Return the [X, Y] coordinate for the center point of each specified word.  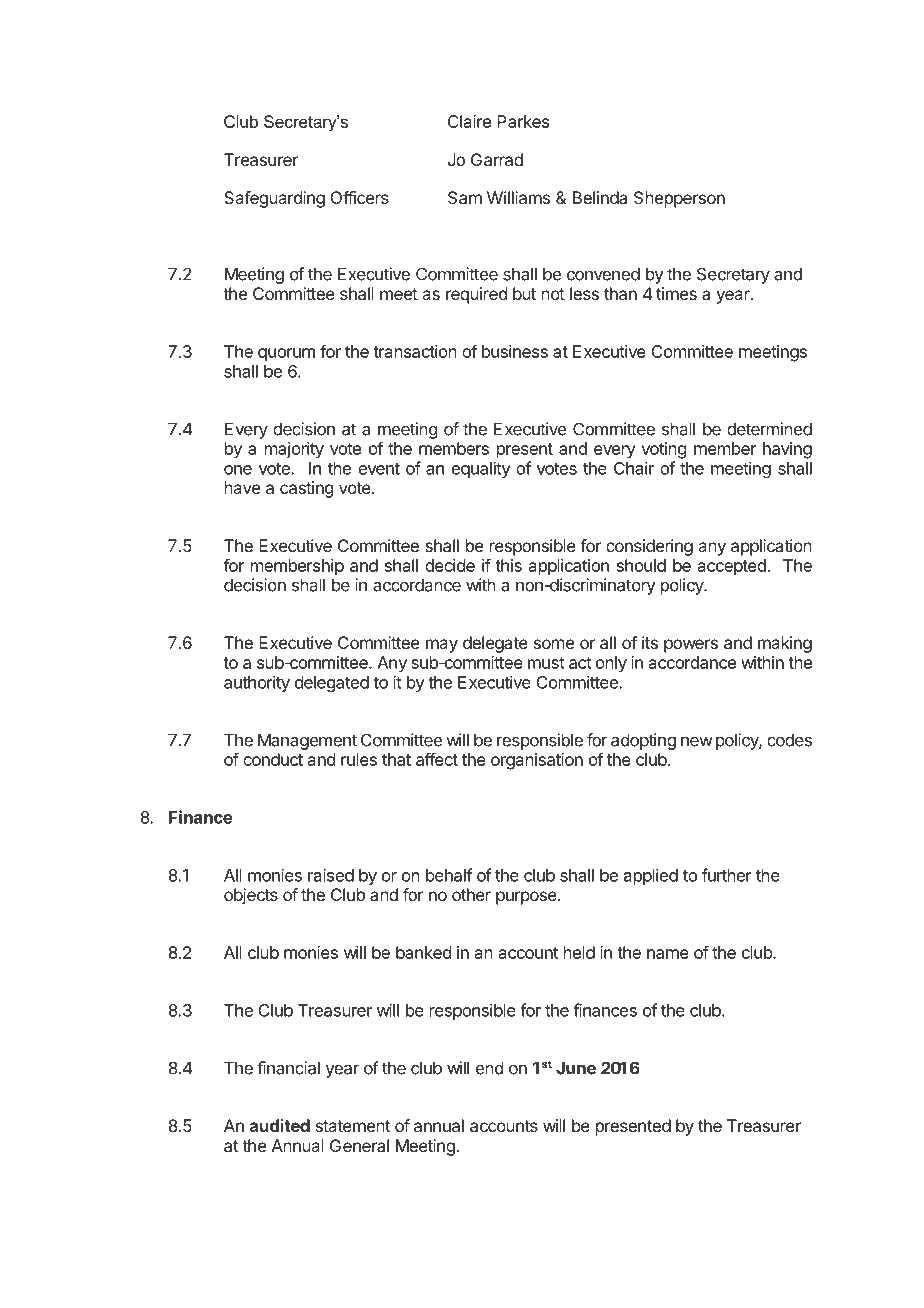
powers [691, 646]
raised [331, 875]
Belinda [600, 197]
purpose [527, 898]
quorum [286, 355]
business [515, 351]
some [554, 644]
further [727, 875]
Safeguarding [274, 199]
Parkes [523, 121]
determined [769, 429]
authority [257, 683]
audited [280, 1125]
